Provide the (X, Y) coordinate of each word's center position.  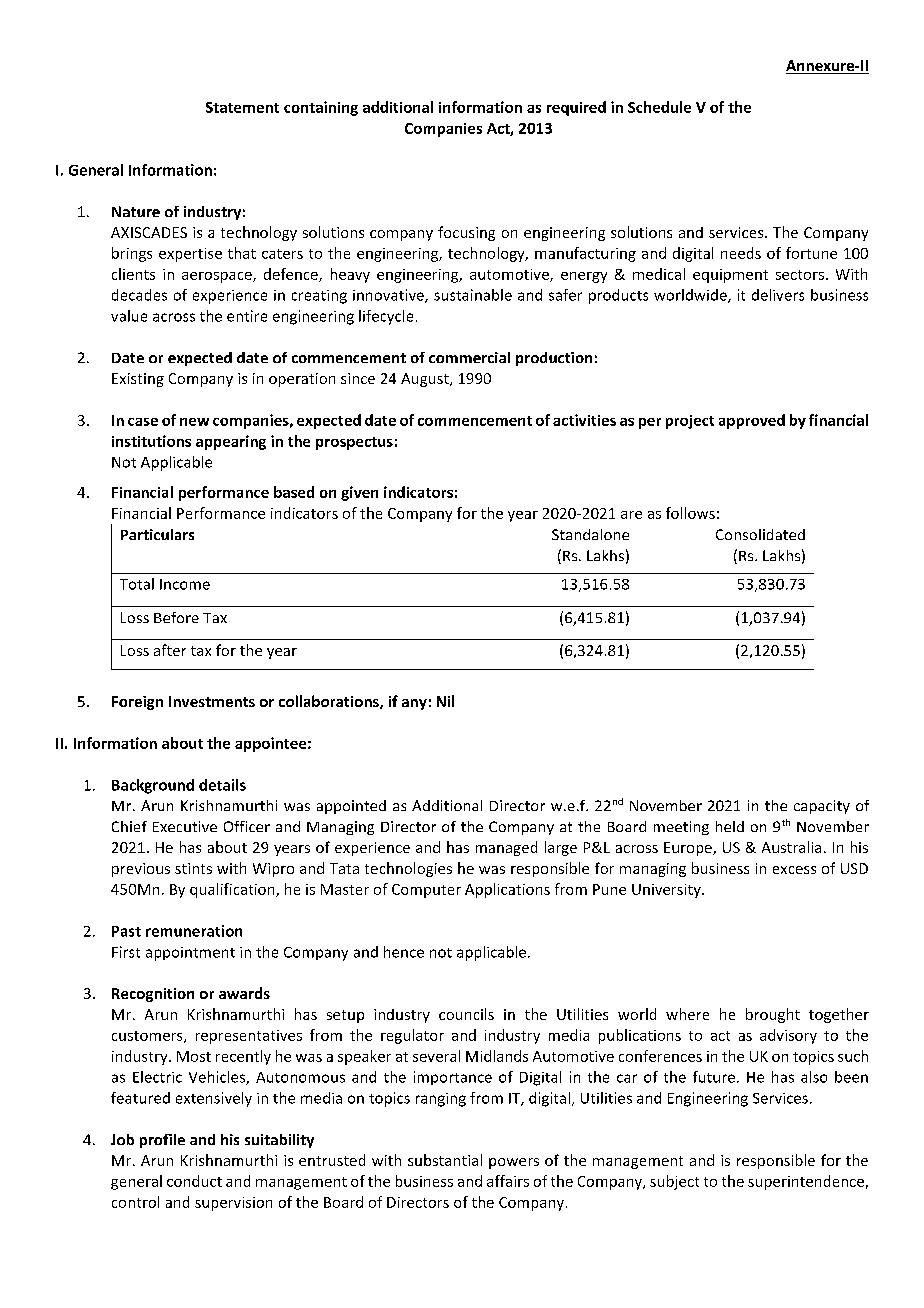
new (194, 422)
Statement (242, 107)
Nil (445, 701)
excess (794, 870)
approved (752, 421)
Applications (507, 890)
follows (690, 513)
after (170, 650)
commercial (469, 357)
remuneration (194, 931)
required (576, 108)
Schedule (659, 107)
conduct (194, 1181)
